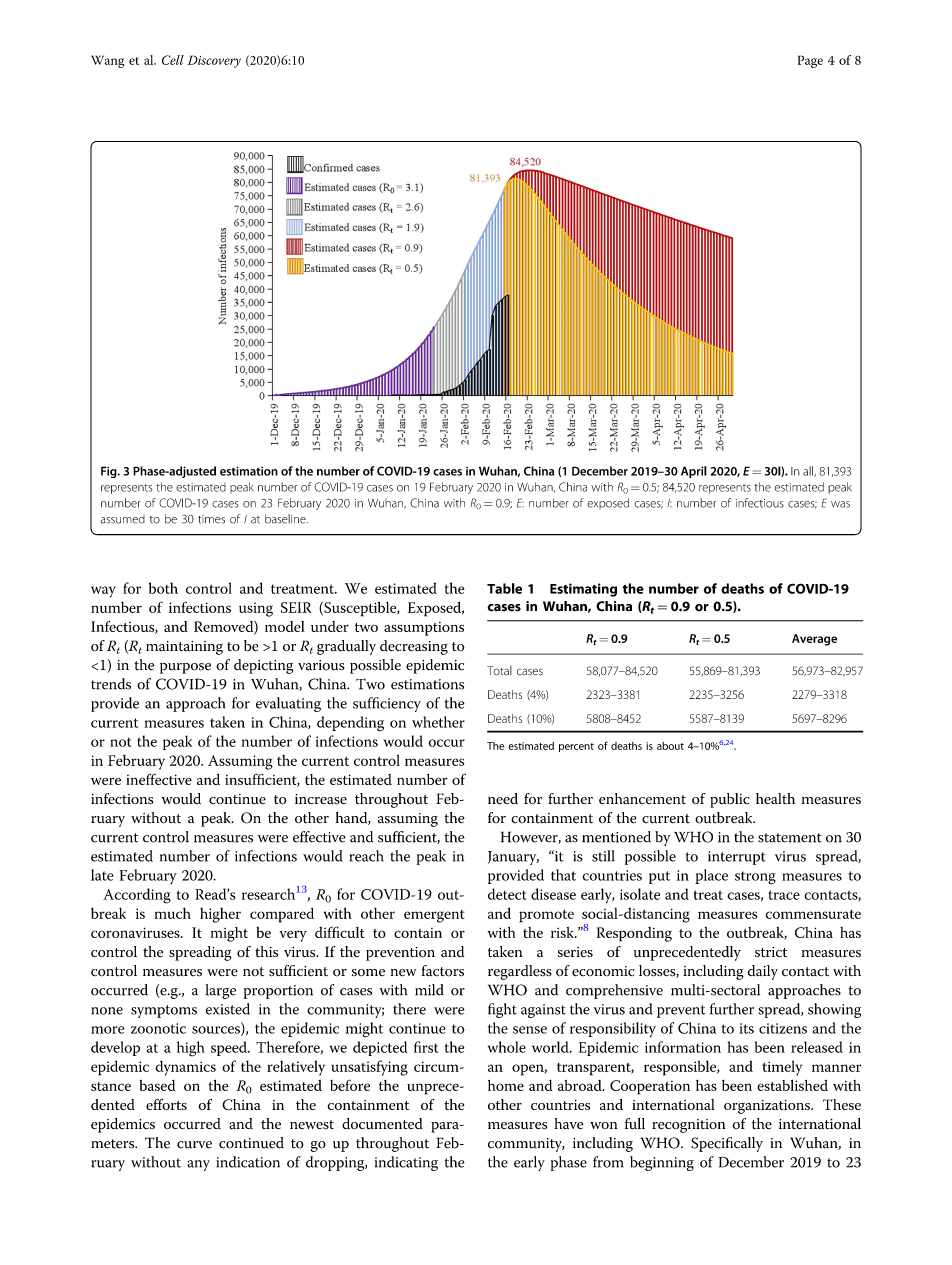 The width and height of the page is (952, 1265). I want to click on Average, so click(814, 640).
